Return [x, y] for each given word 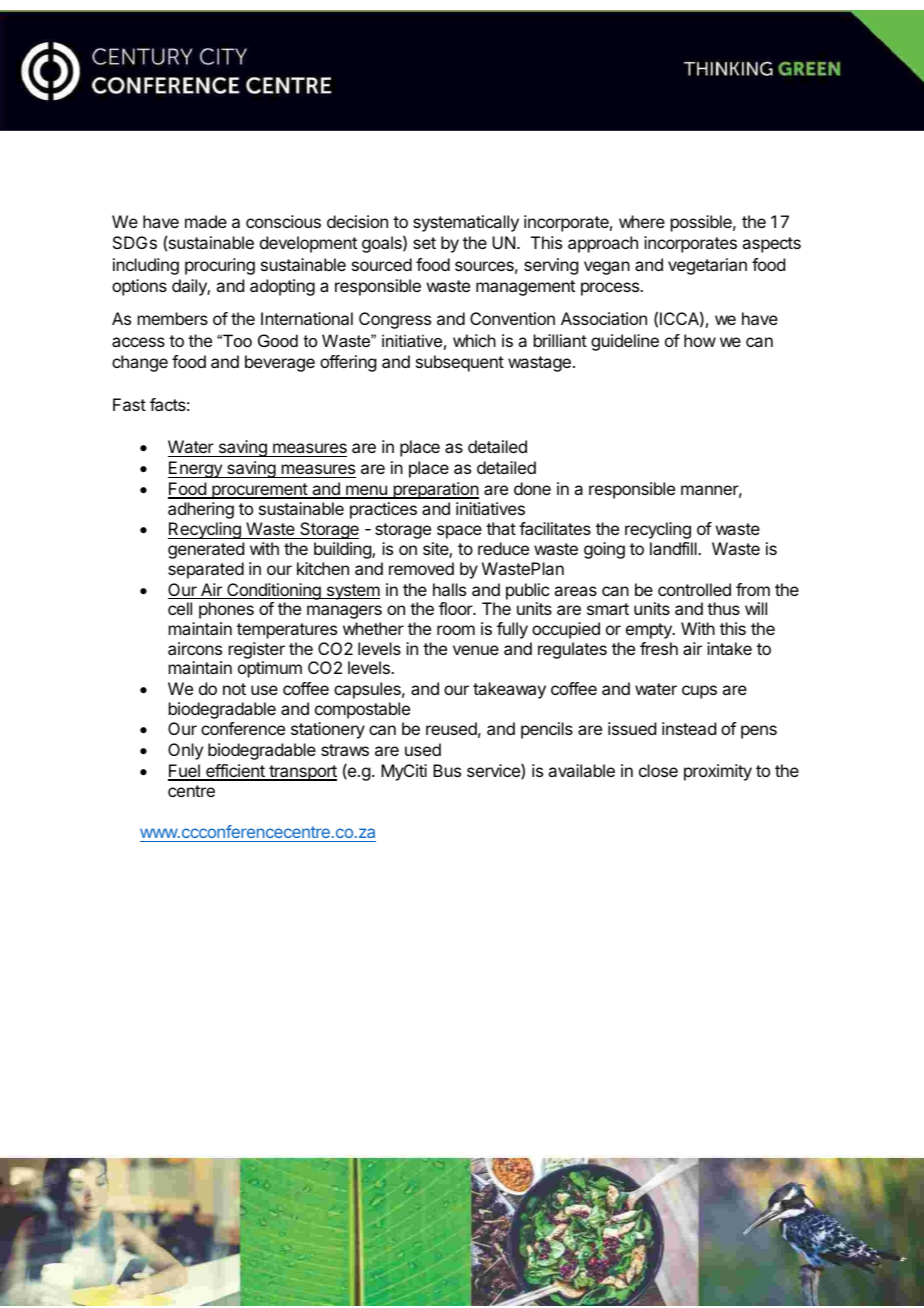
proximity [718, 772]
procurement [259, 491]
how [700, 340]
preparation [435, 490]
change [140, 363]
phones [226, 610]
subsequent [460, 363]
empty [650, 631]
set [424, 243]
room [456, 630]
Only [185, 751]
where [642, 221]
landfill [674, 548]
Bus [447, 770]
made [206, 221]
